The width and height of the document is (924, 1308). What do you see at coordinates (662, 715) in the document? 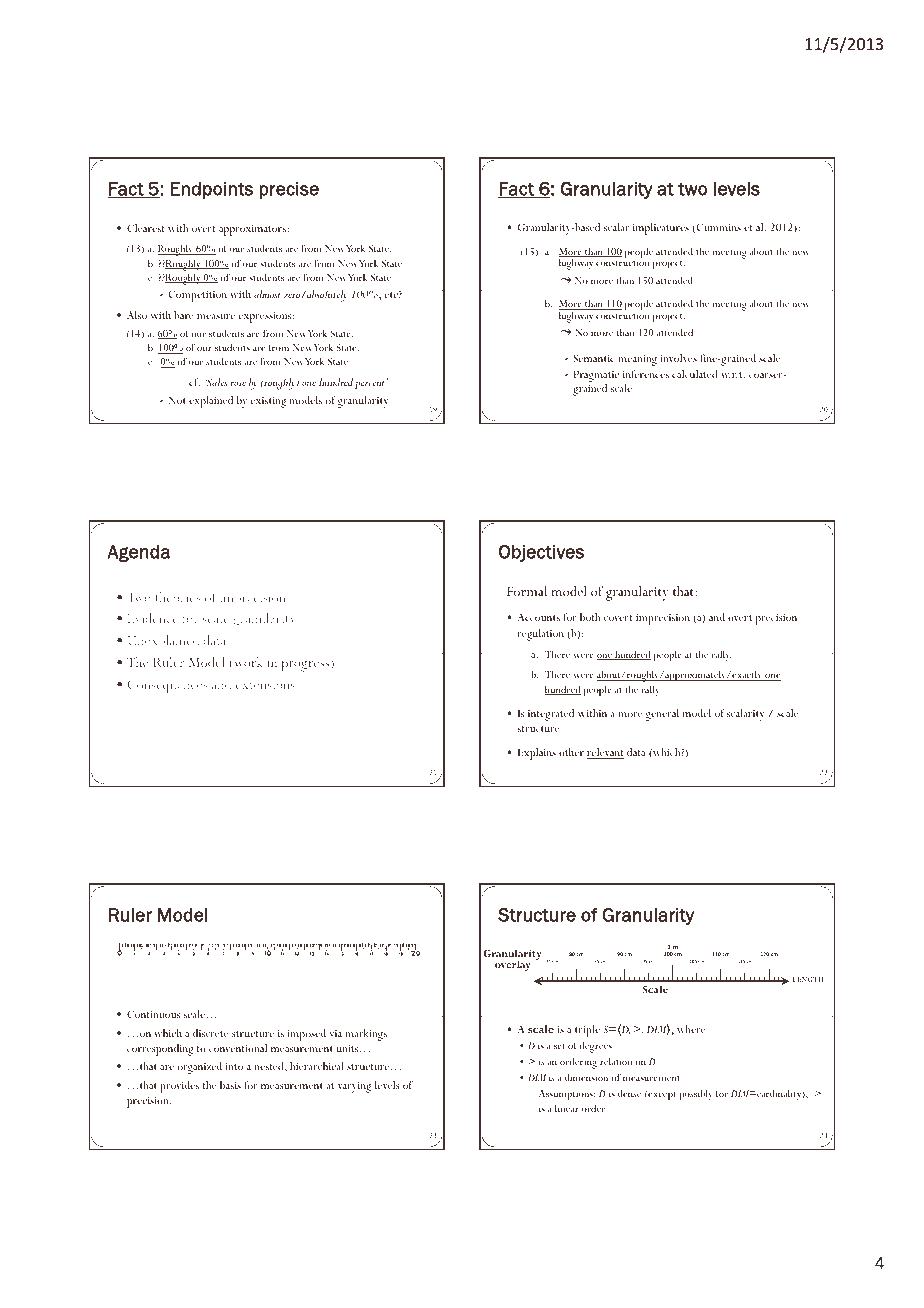
I see `general` at bounding box center [662, 715].
